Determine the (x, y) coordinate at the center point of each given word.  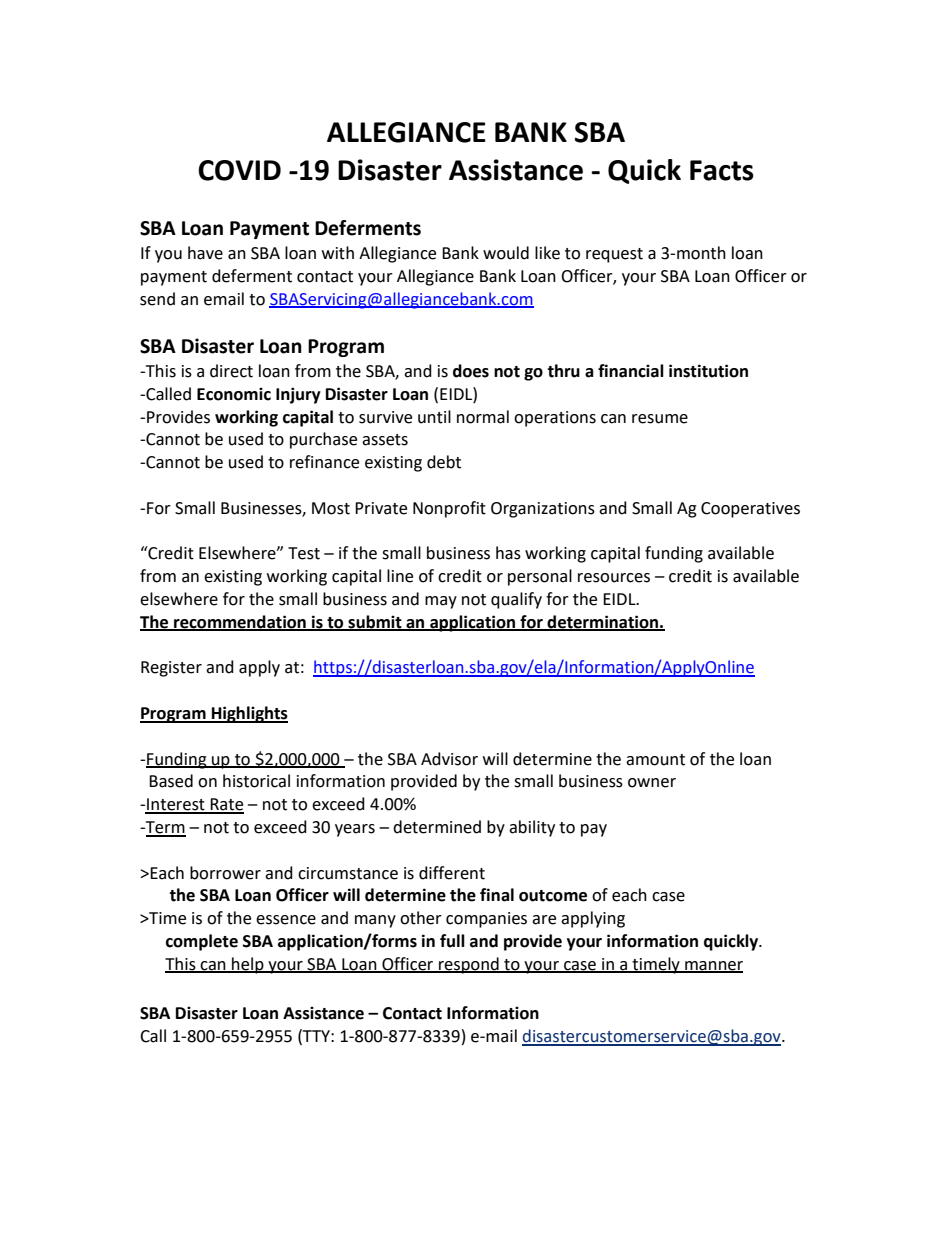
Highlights (249, 714)
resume (660, 419)
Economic (234, 394)
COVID (239, 170)
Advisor (449, 759)
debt (444, 462)
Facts (722, 170)
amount (655, 760)
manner (713, 966)
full (452, 941)
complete (202, 942)
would (506, 253)
